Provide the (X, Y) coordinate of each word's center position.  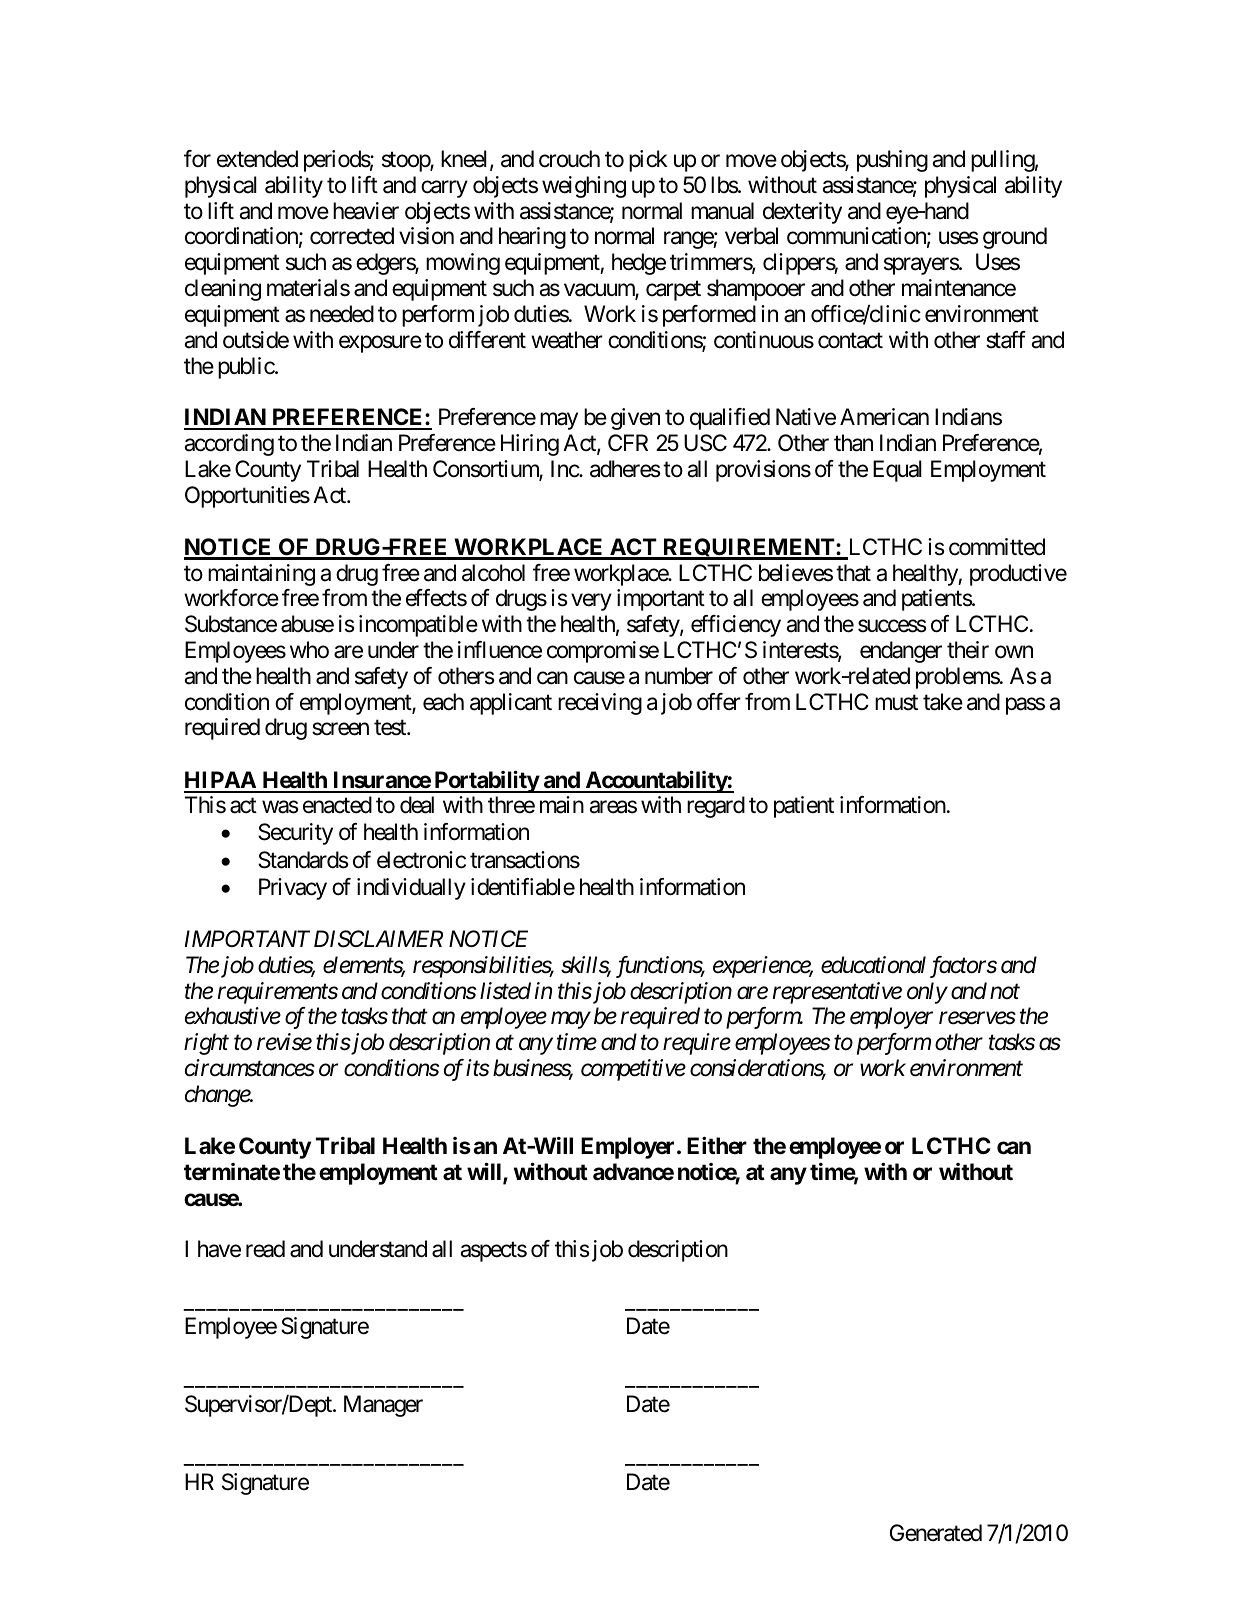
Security (295, 834)
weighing (584, 187)
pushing (892, 161)
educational (873, 965)
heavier (366, 211)
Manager (383, 1406)
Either (717, 1146)
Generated (936, 1533)
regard (716, 807)
